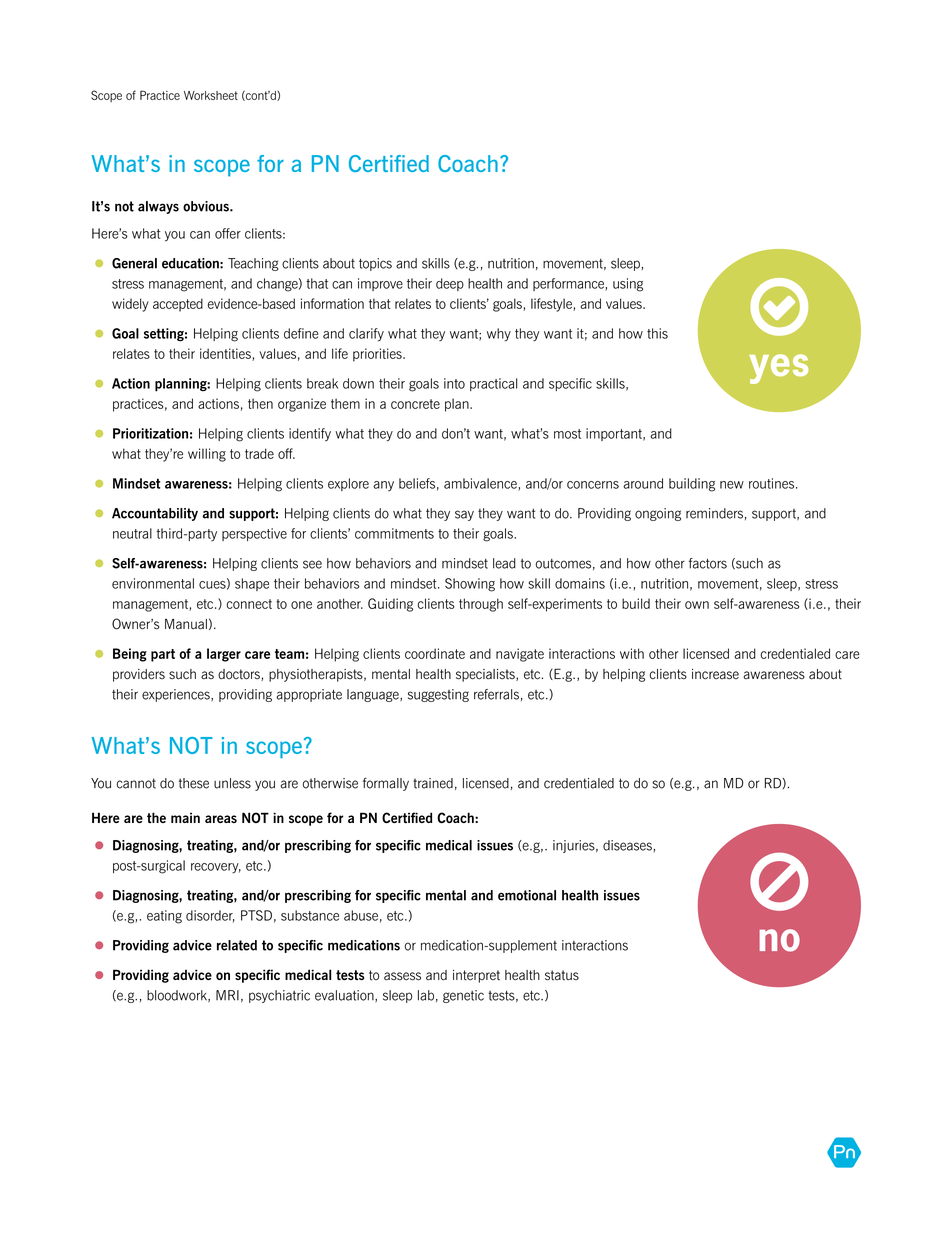  What do you see at coordinates (375, 264) in the document?
I see `topics` at bounding box center [375, 264].
